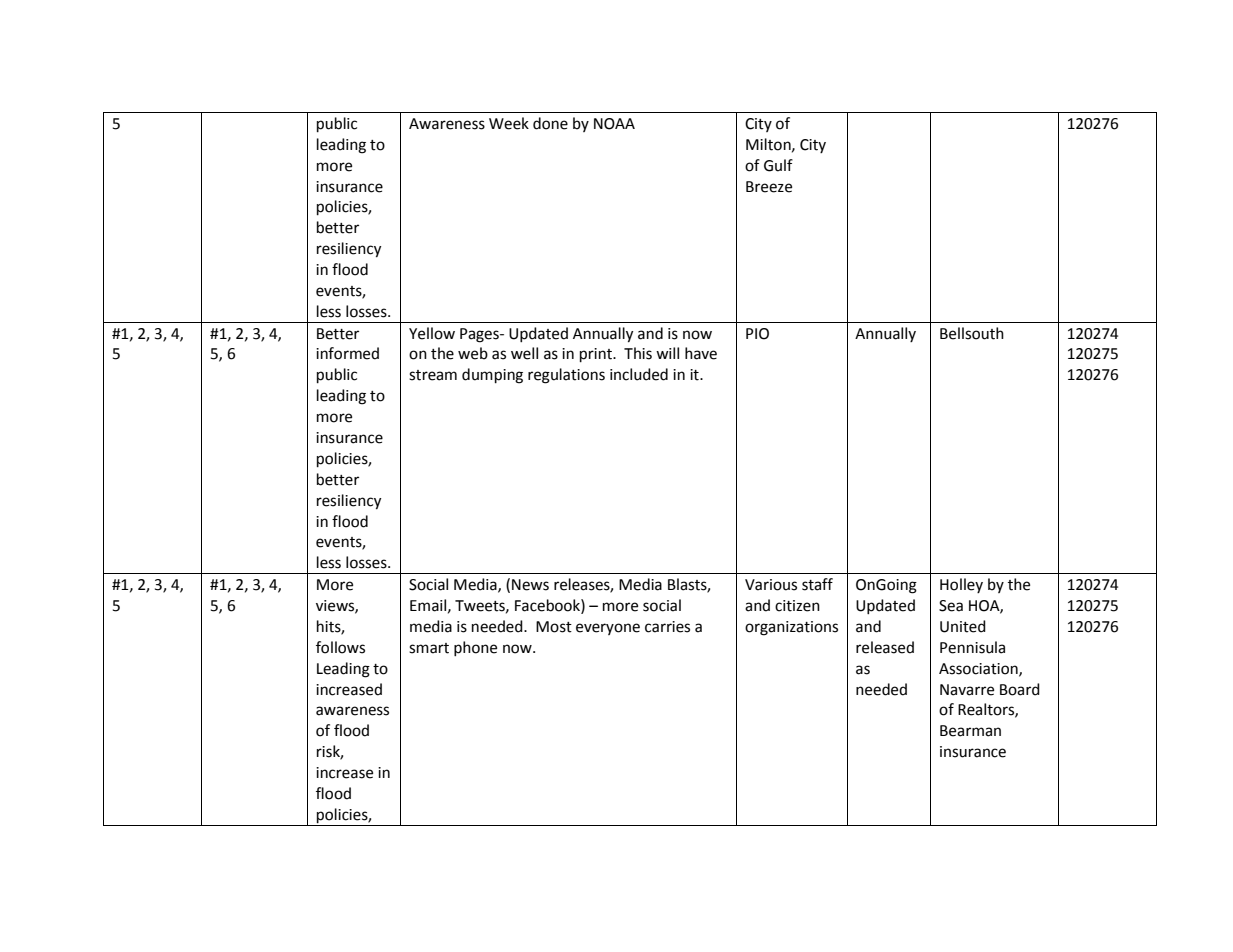 The width and height of the document is (1233, 952). Describe the element at coordinates (771, 585) in the document. I see `Various` at that location.
